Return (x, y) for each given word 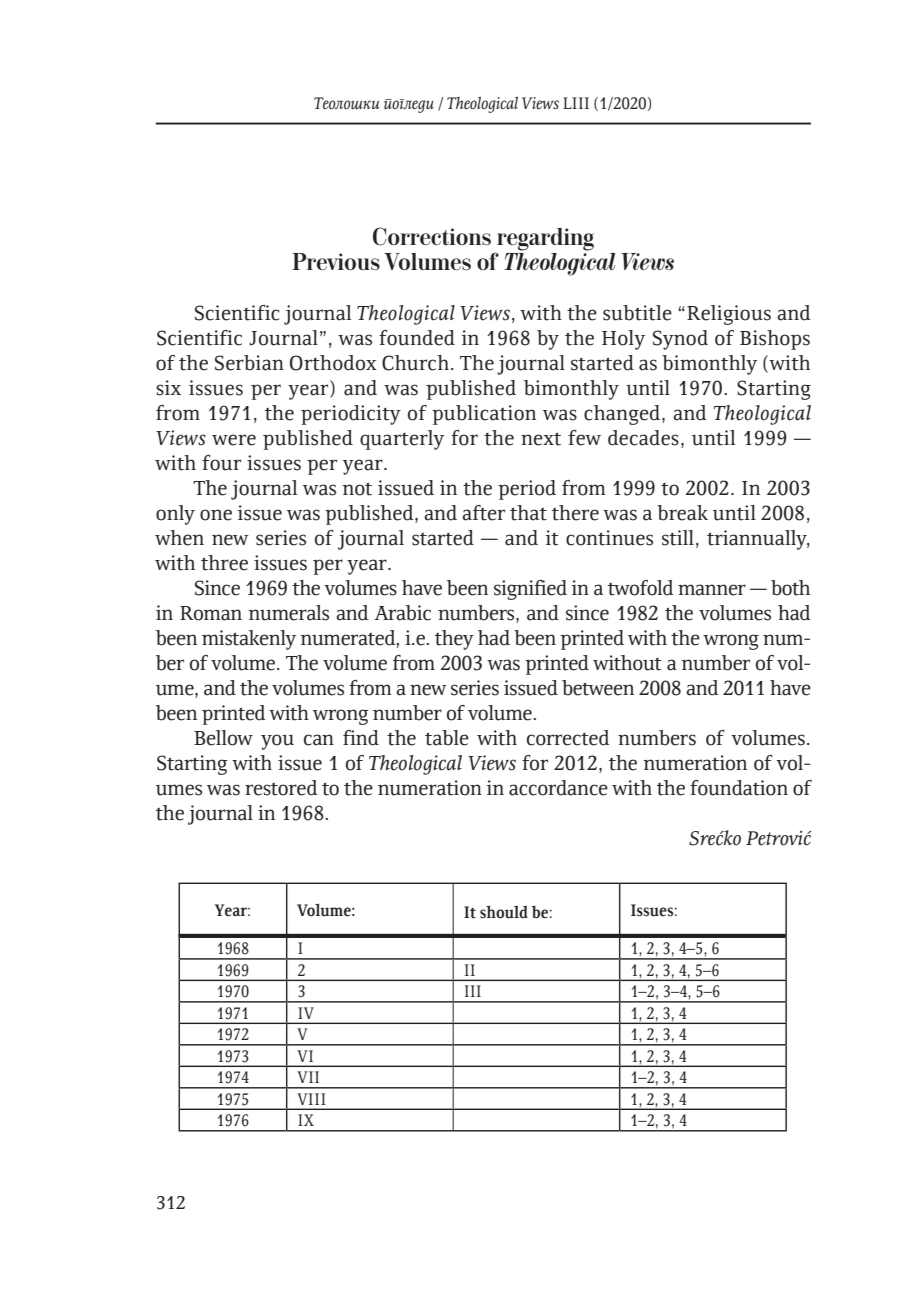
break (682, 513)
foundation (739, 788)
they (454, 640)
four (221, 463)
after (483, 513)
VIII (311, 1099)
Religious (729, 315)
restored (281, 788)
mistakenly (249, 640)
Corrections (432, 236)
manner (712, 590)
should (504, 912)
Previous (336, 261)
